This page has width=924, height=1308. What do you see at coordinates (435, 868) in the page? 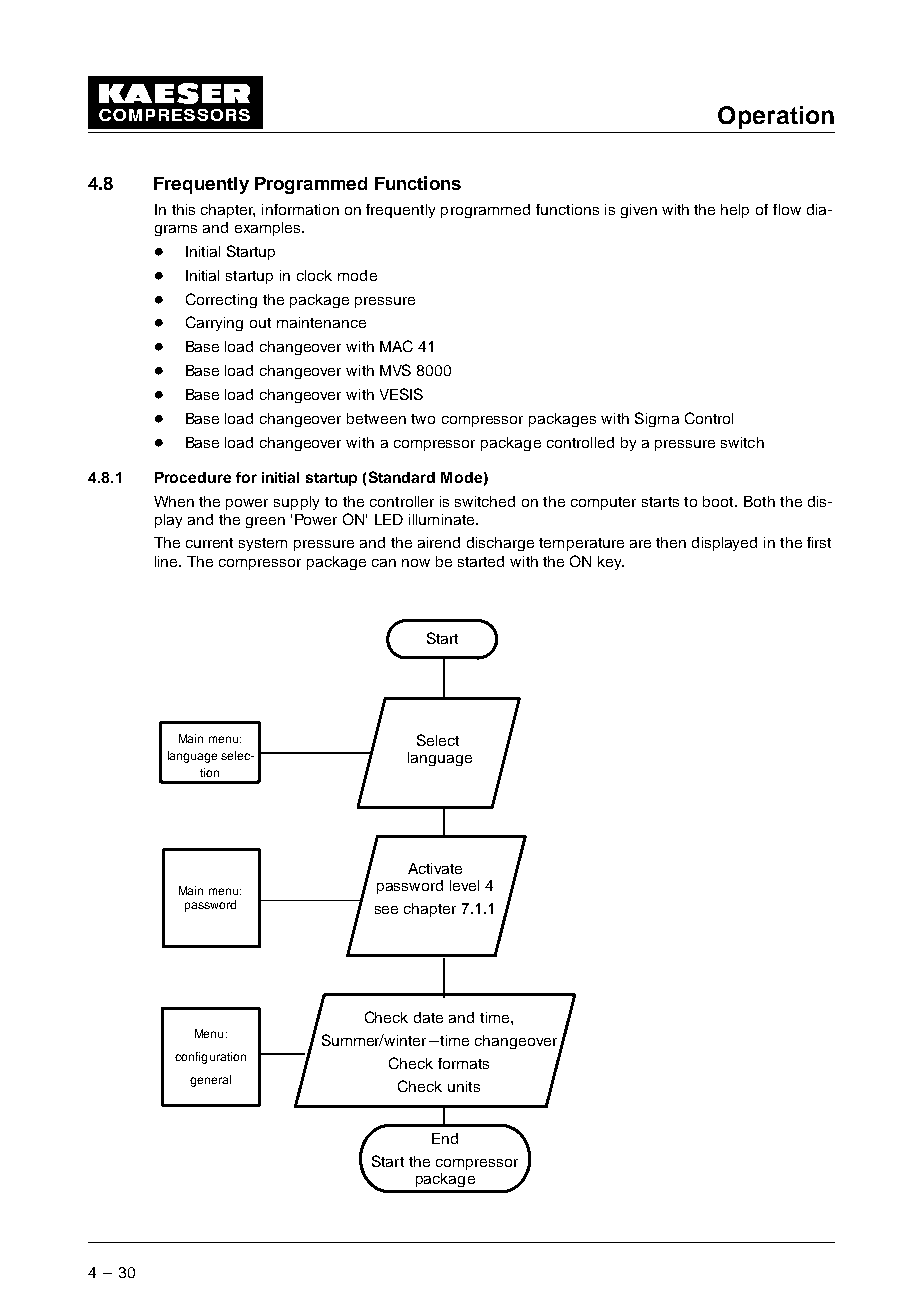
I see `Activate` at bounding box center [435, 868].
